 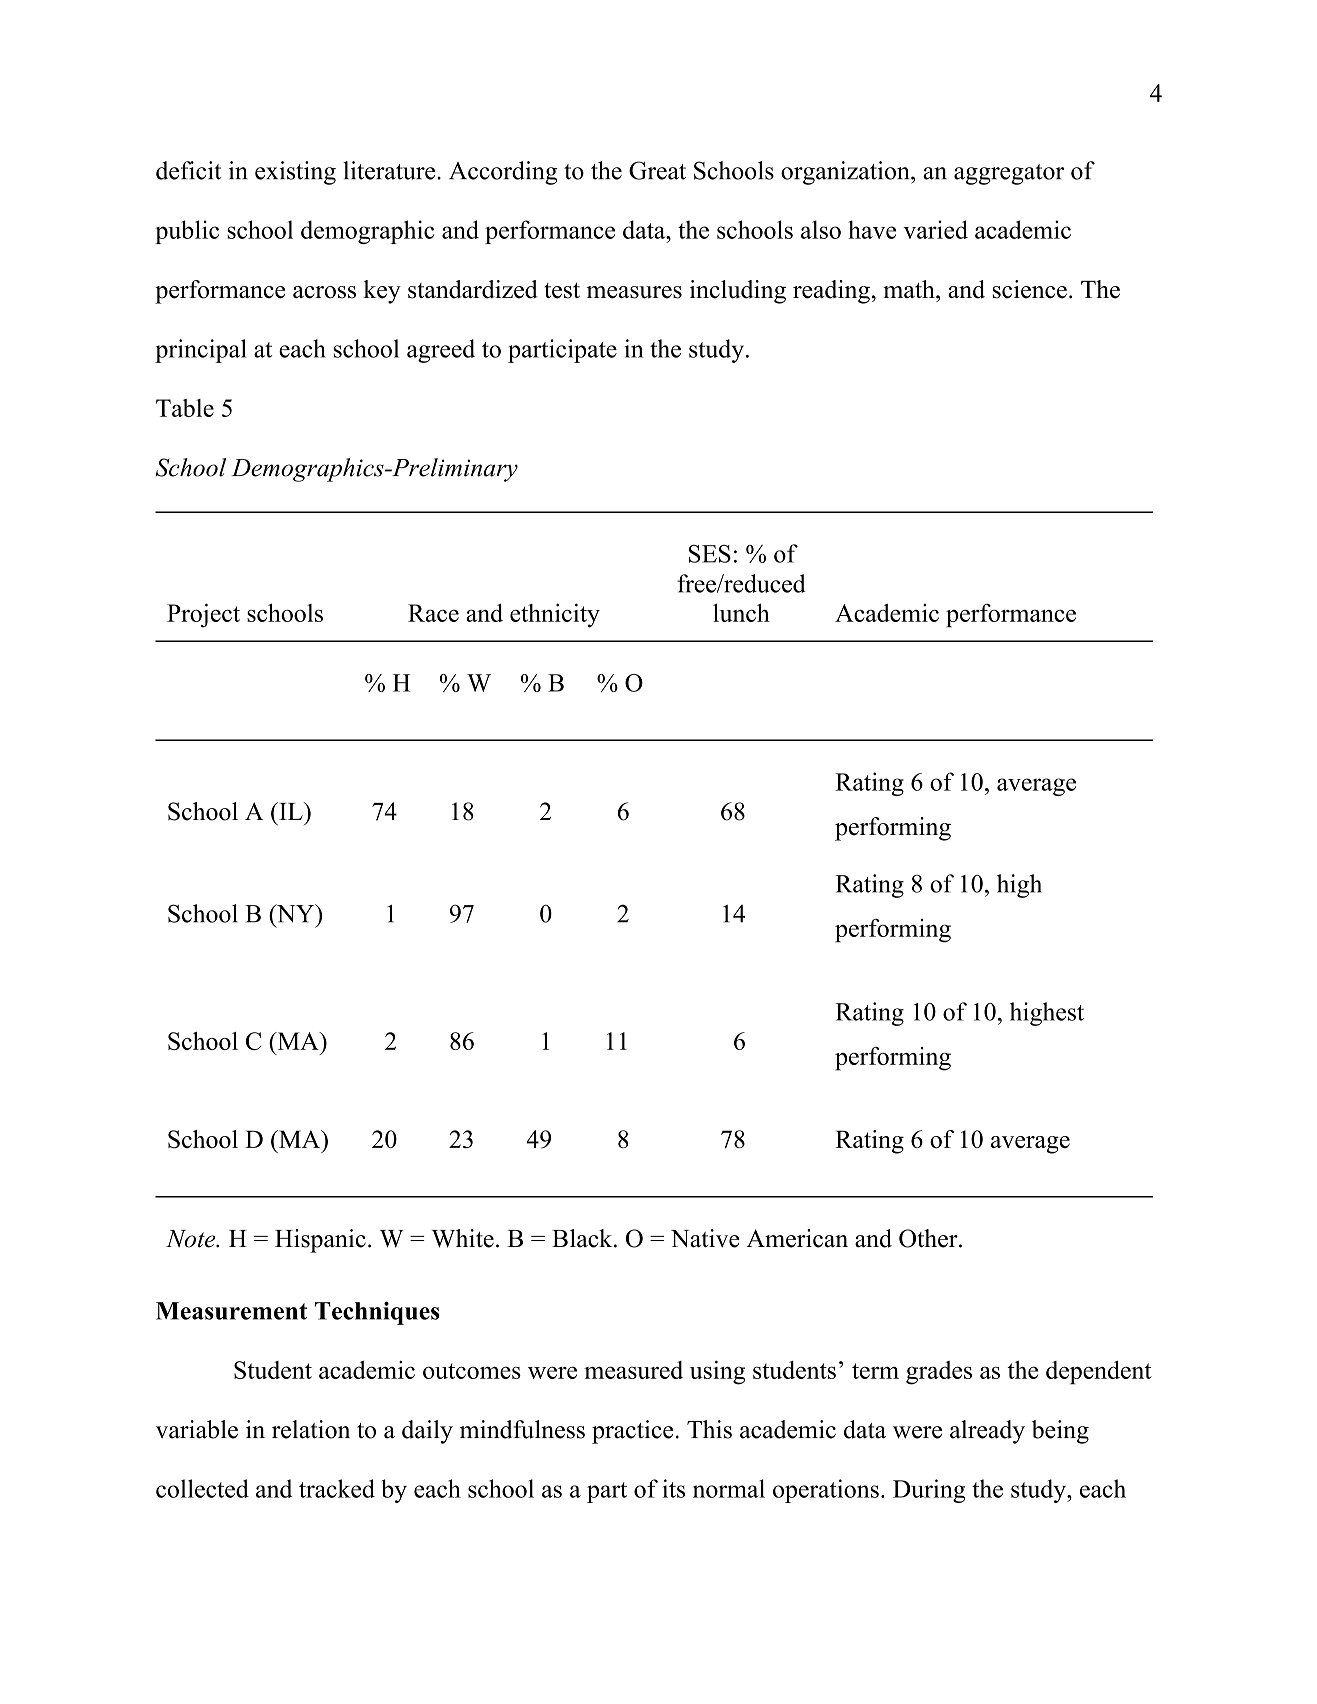 What do you see at coordinates (705, 1238) in the document?
I see `Native` at bounding box center [705, 1238].
